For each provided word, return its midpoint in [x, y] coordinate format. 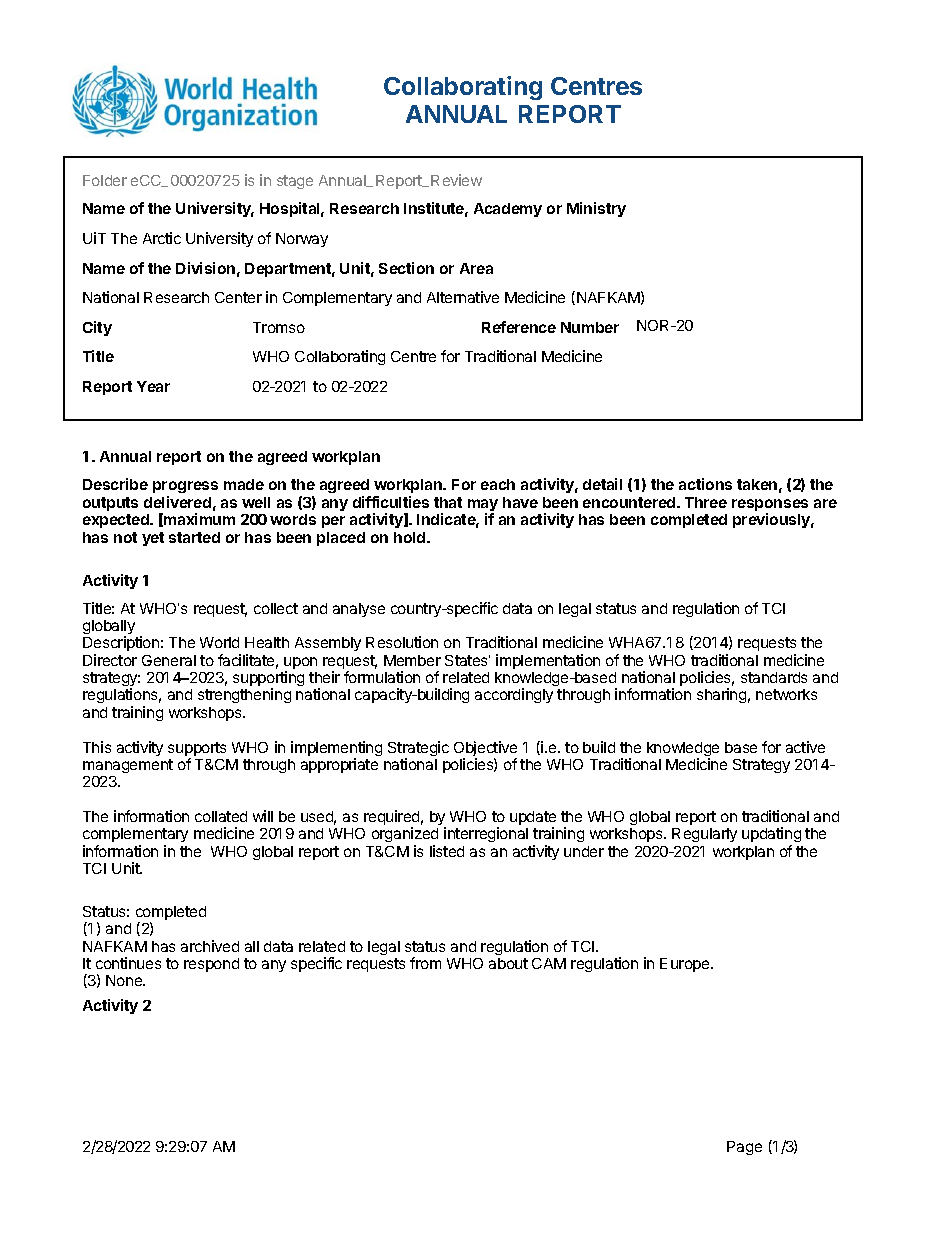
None [125, 980]
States [467, 660]
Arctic [162, 238]
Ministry [596, 209]
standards [774, 677]
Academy [508, 210]
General [169, 660]
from [425, 963]
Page [744, 1148]
